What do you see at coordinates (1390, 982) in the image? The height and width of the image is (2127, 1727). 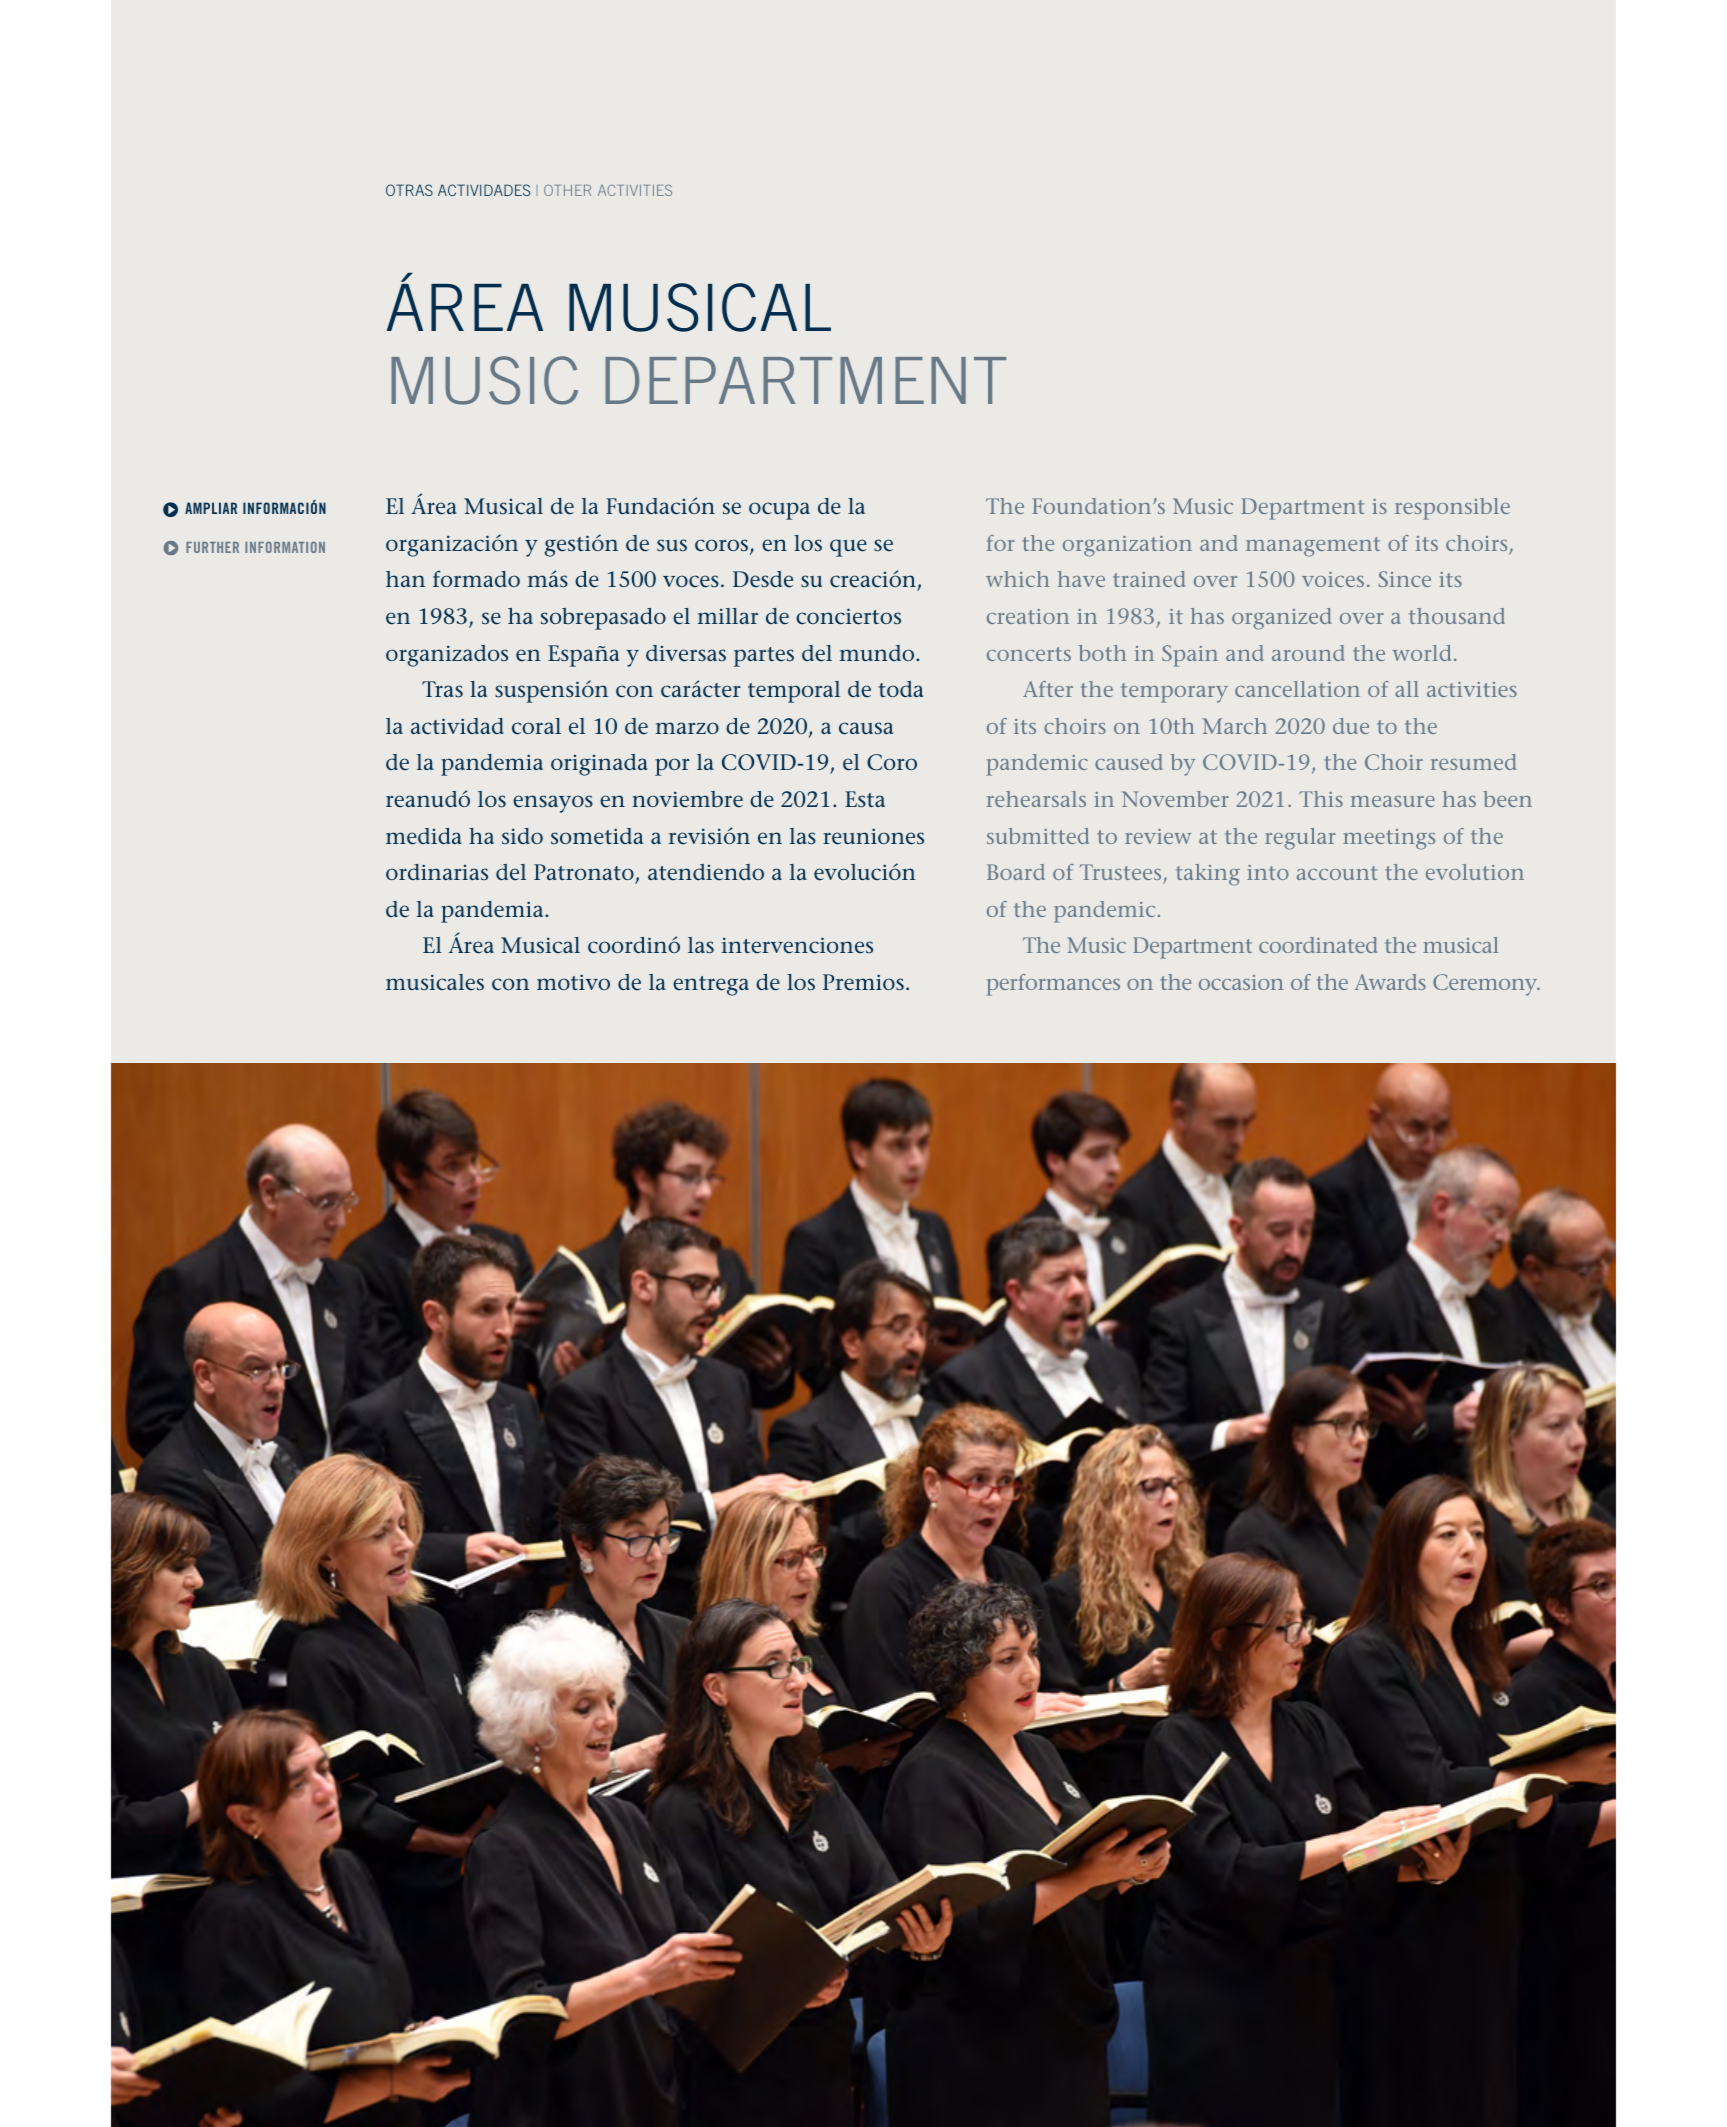 I see `Awards` at bounding box center [1390, 982].
